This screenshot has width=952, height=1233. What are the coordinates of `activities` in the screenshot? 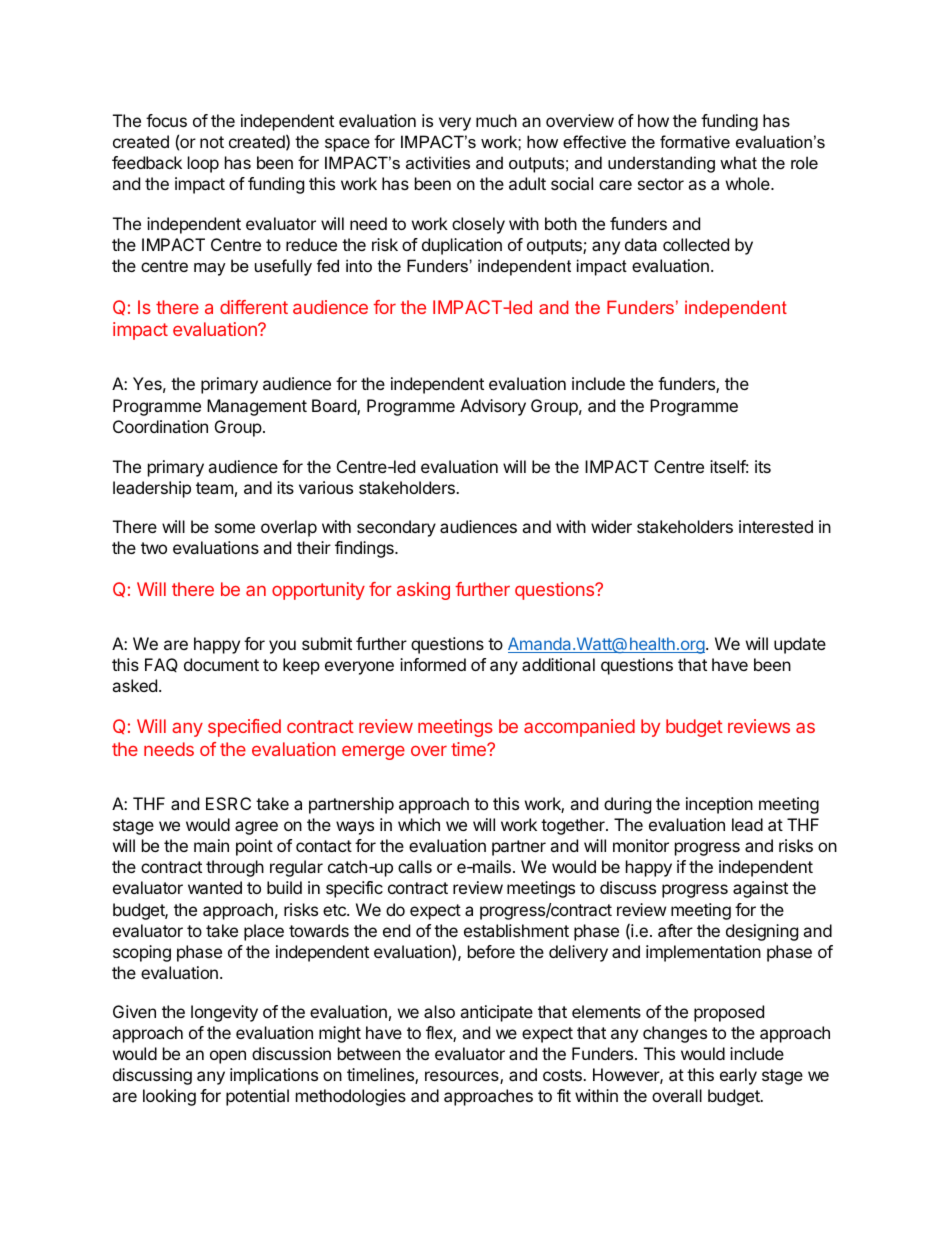 It's located at (438, 162).
